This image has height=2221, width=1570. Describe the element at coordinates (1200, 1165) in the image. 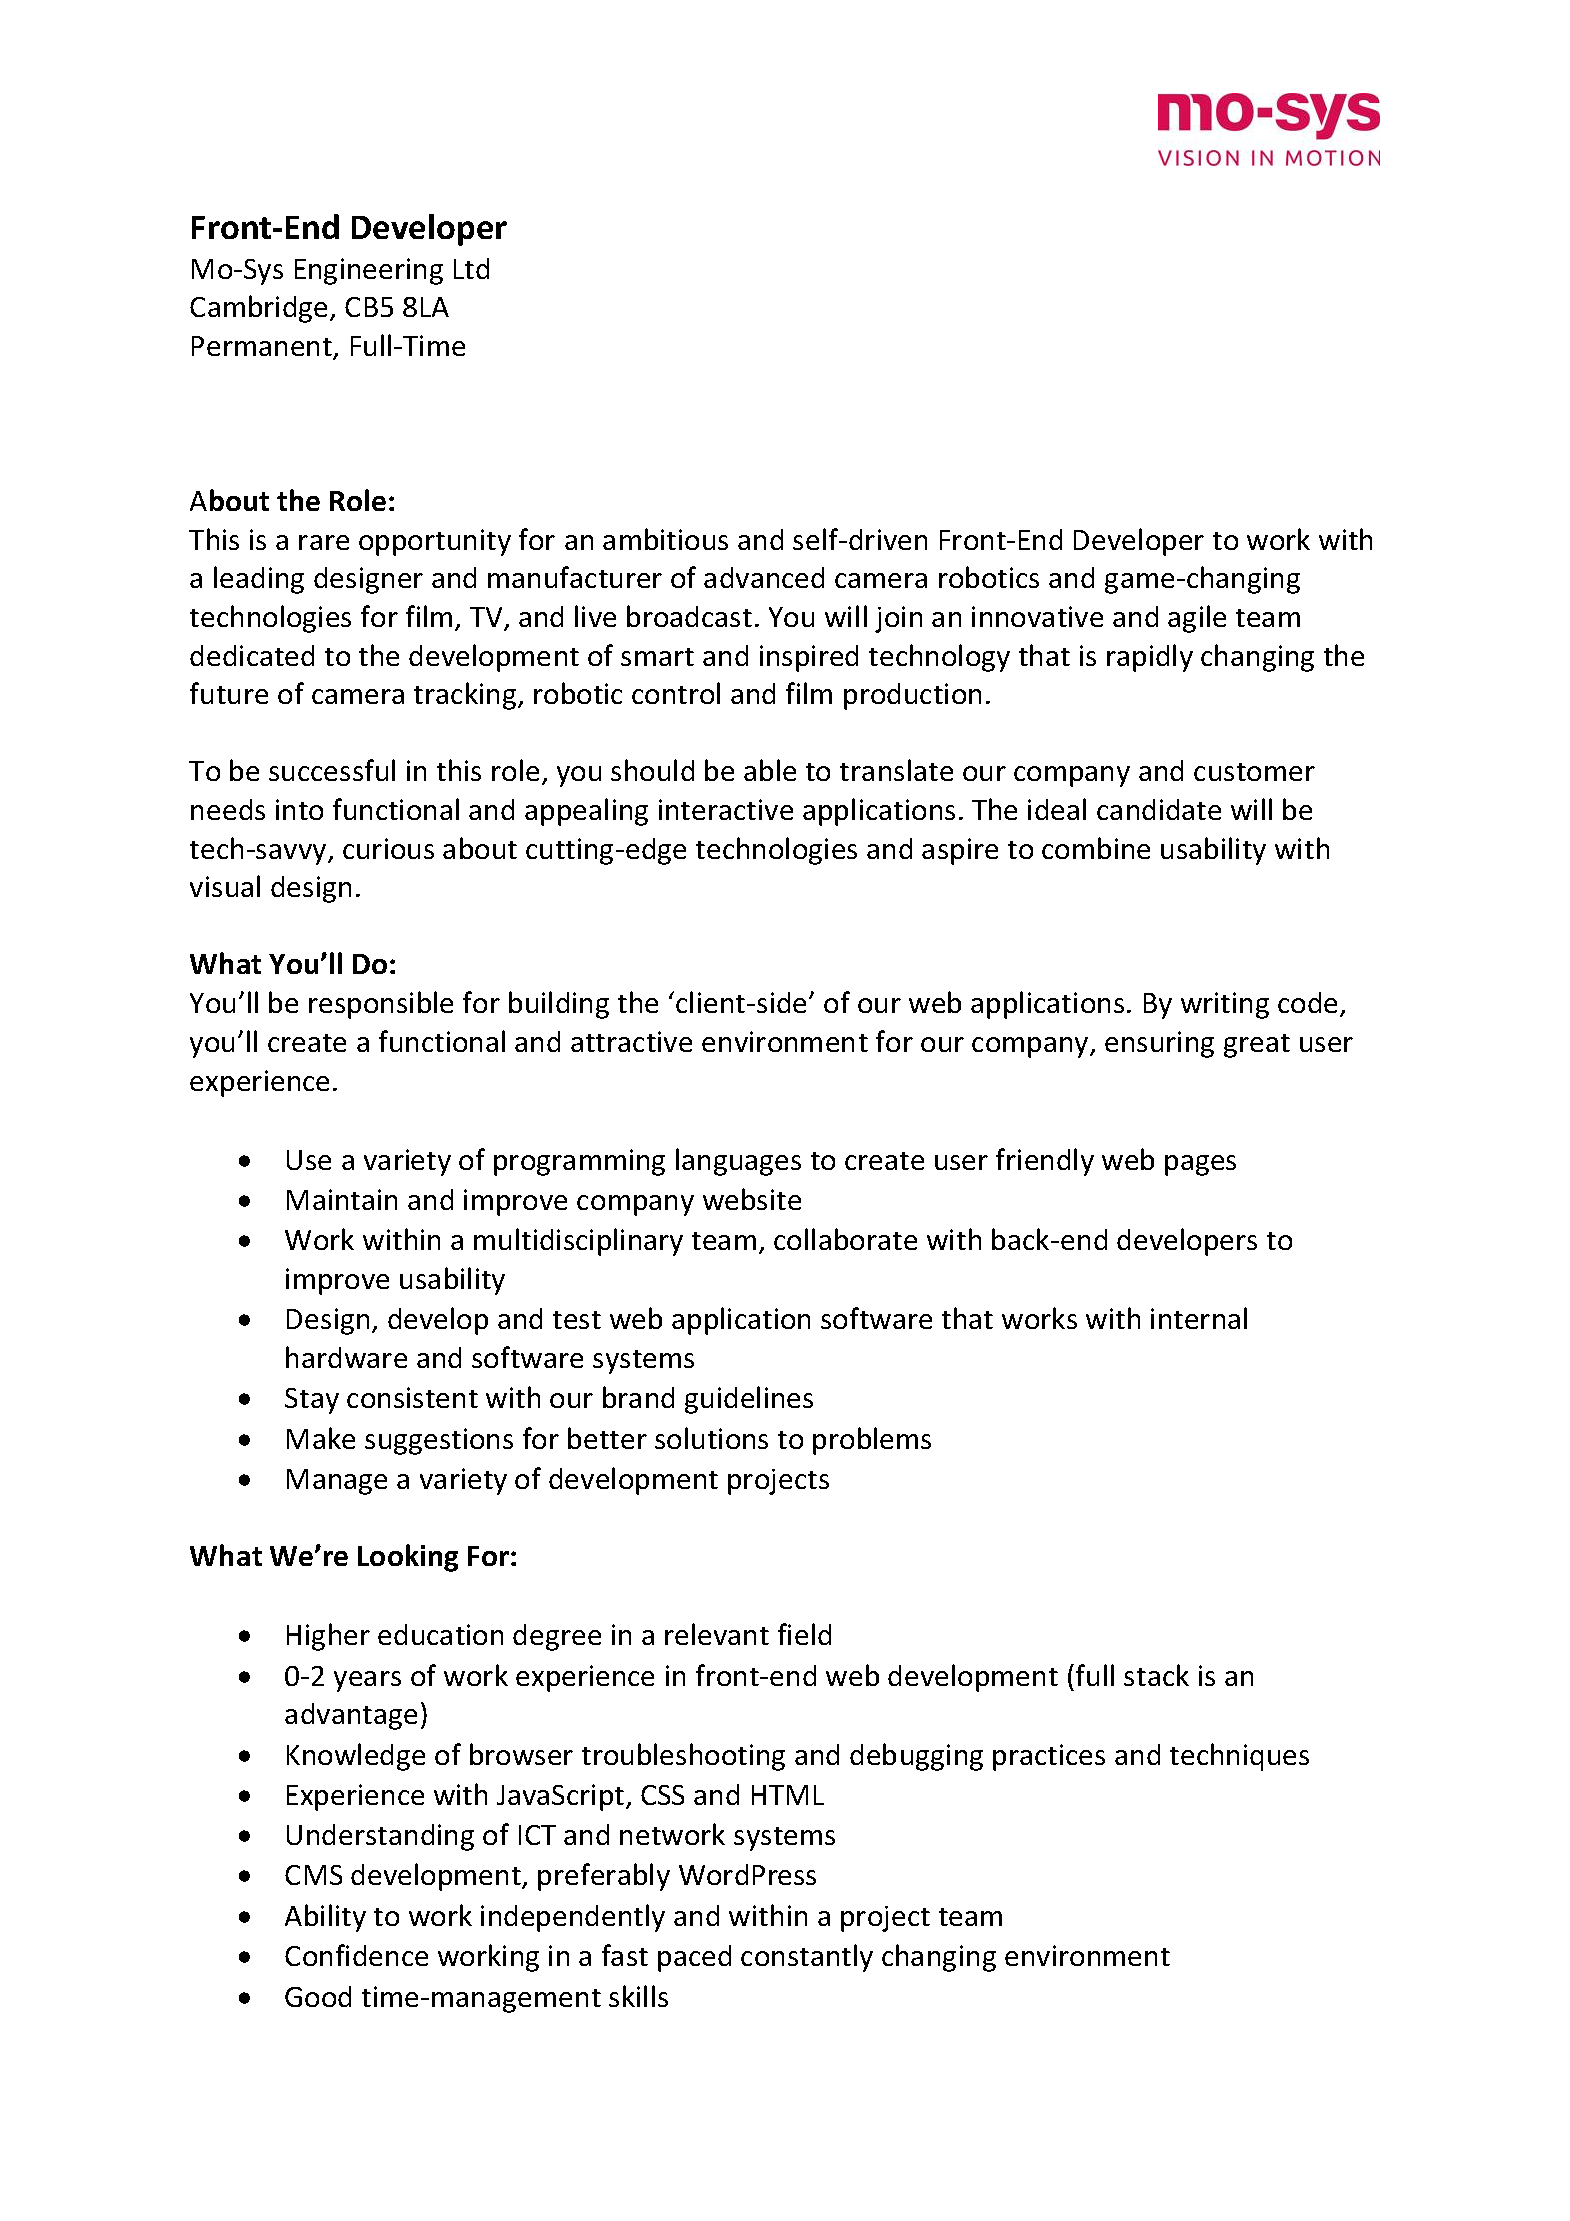

I see `pages` at that location.
